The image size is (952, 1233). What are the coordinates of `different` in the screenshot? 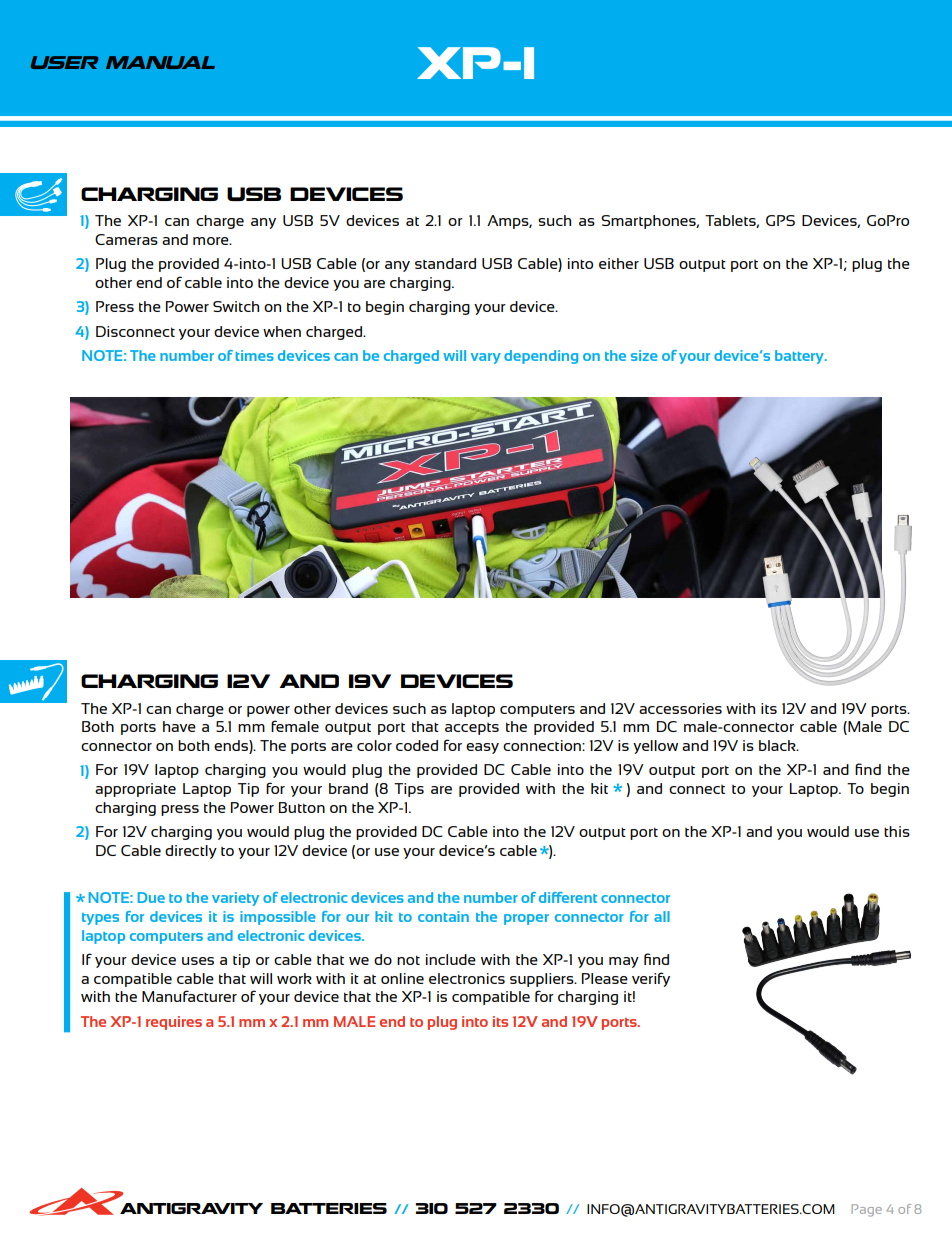 It's located at (568, 897).
